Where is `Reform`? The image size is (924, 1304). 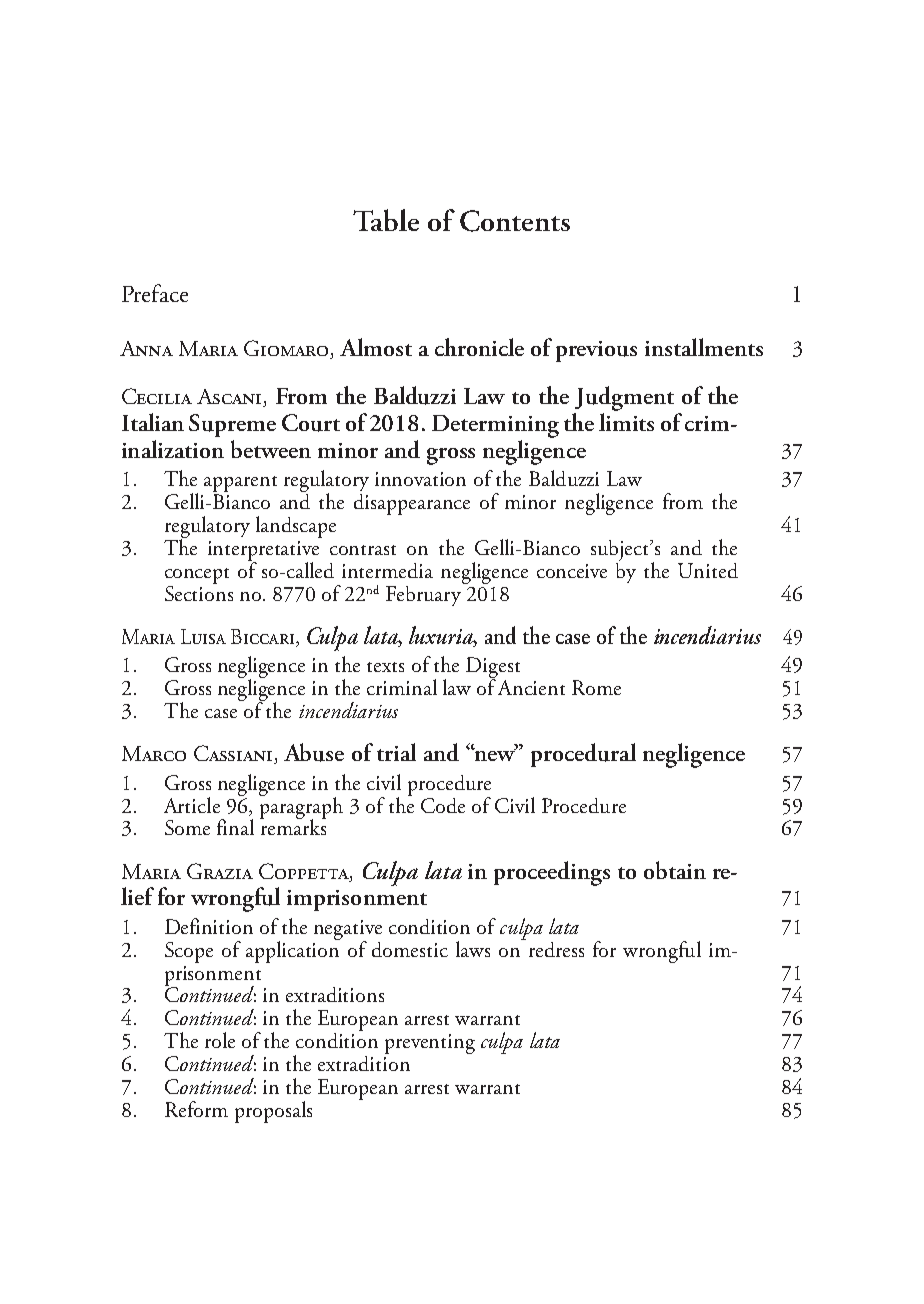 Reform is located at coordinates (196, 1109).
